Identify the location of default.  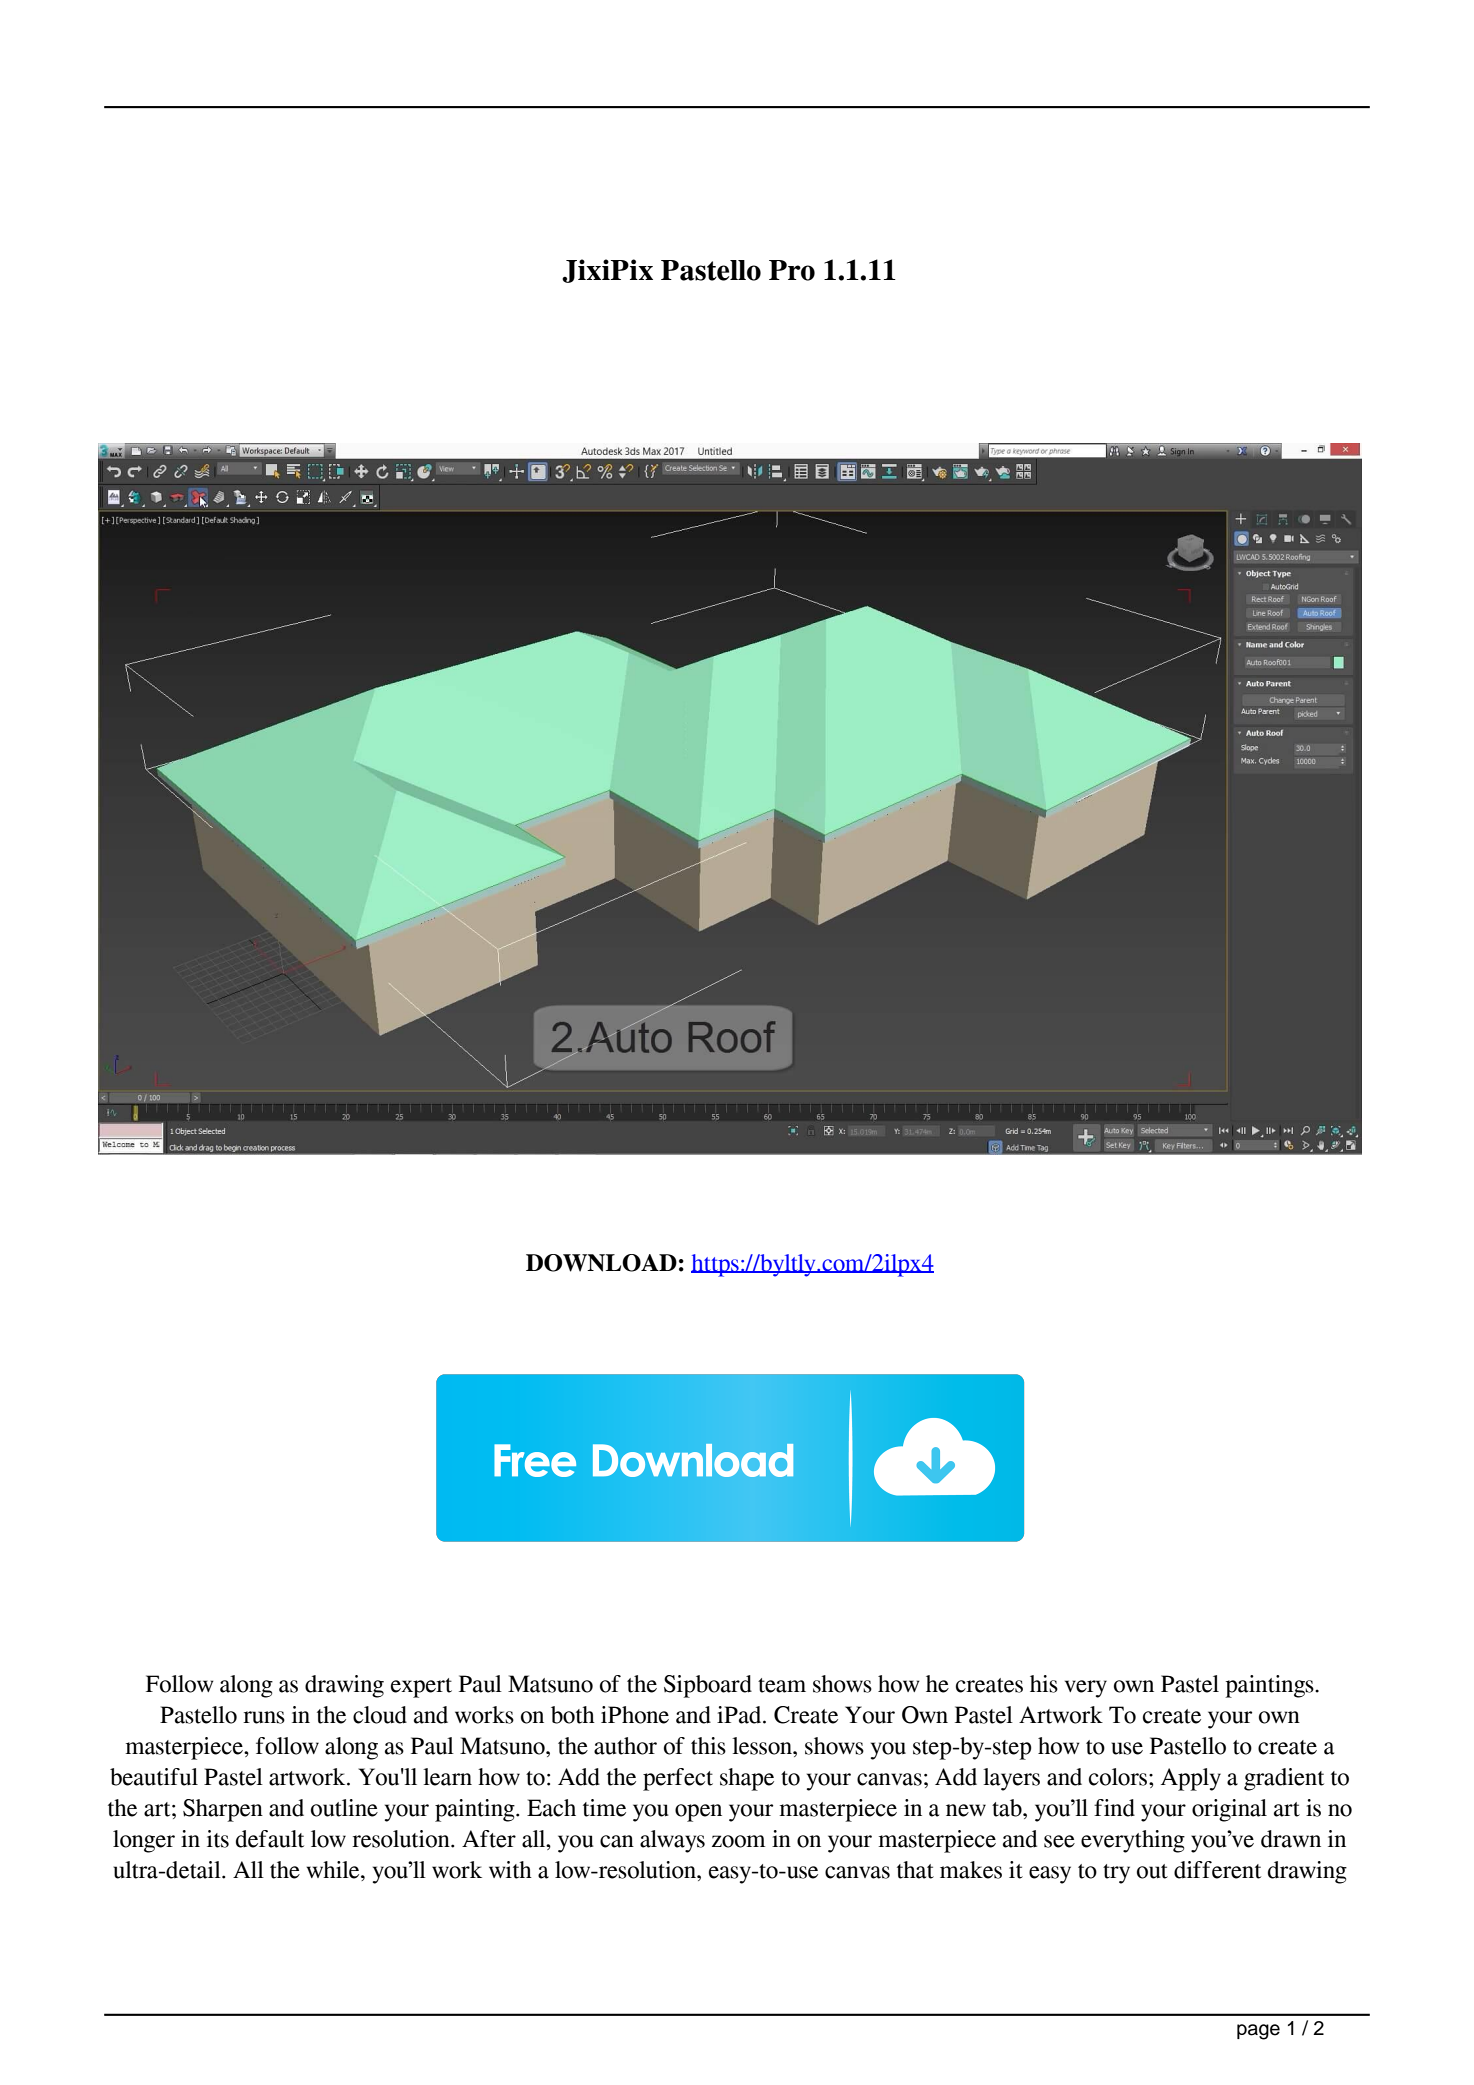
(270, 1839).
